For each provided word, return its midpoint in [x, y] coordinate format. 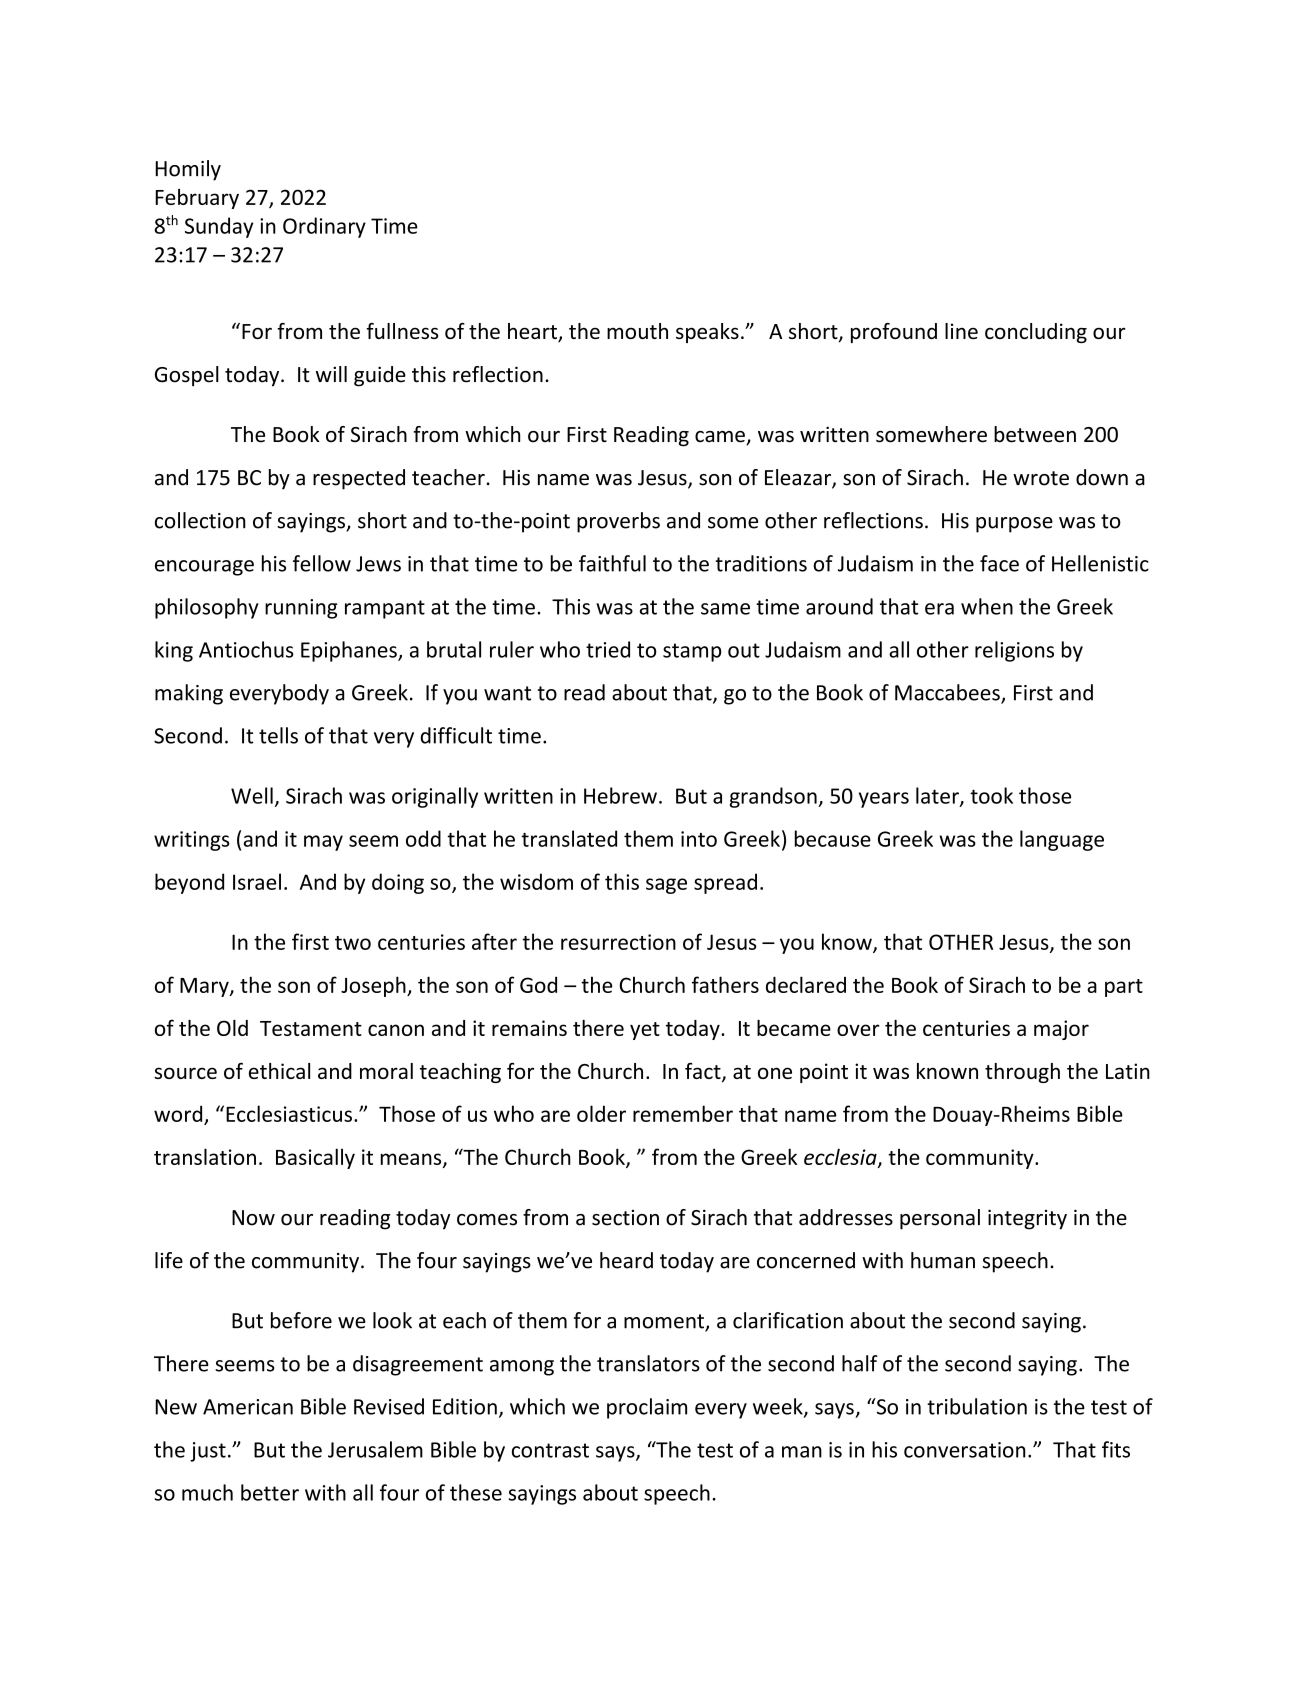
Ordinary [324, 227]
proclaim [647, 1408]
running [301, 609]
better [270, 1492]
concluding [1036, 333]
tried [608, 649]
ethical [279, 1071]
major [1061, 1030]
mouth [637, 331]
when [987, 606]
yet [645, 1031]
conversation [965, 1450]
